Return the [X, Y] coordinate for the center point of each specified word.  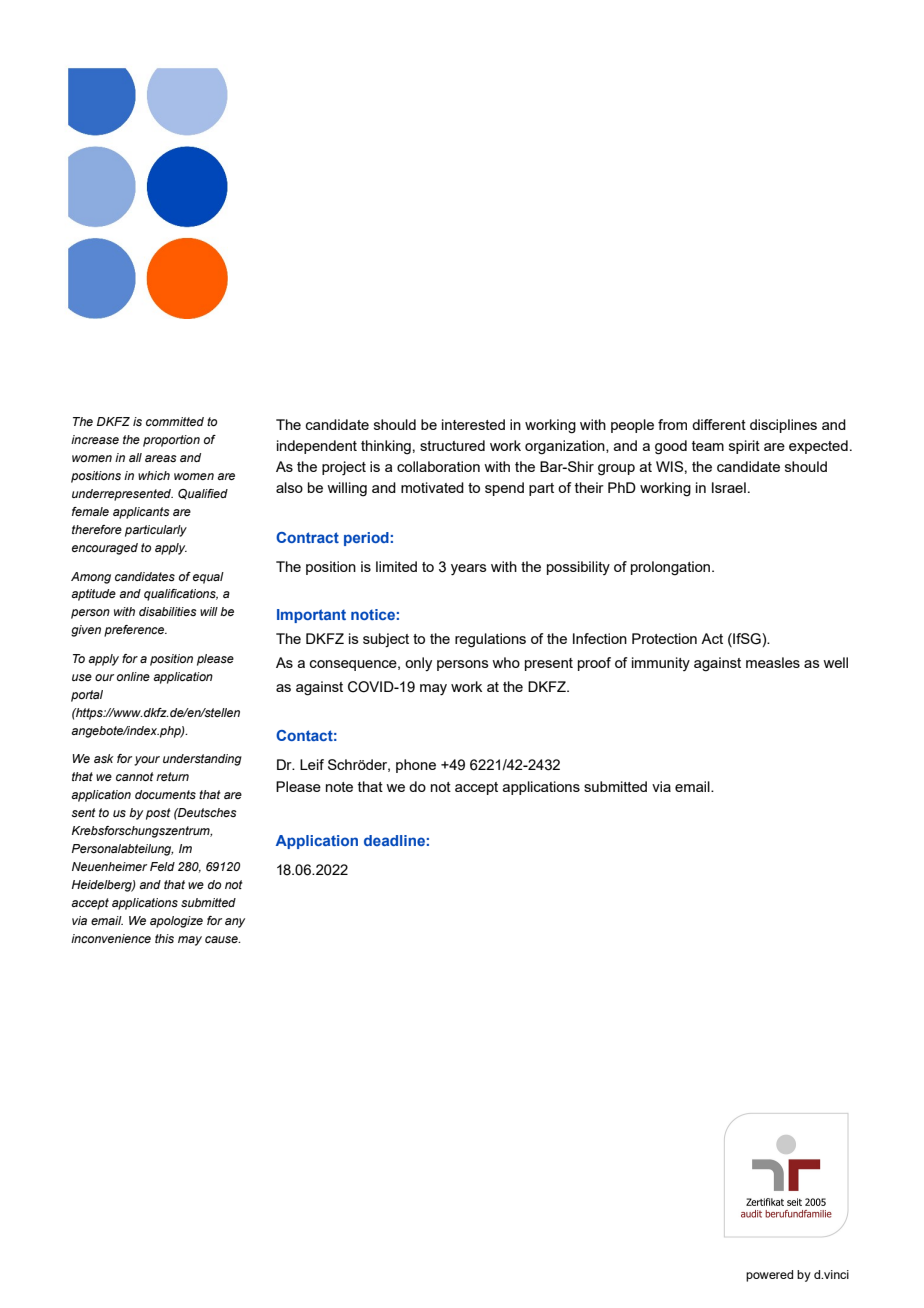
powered [769, 1276]
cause [222, 939]
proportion [171, 441]
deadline [394, 840]
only [418, 664]
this [164, 938]
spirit [744, 447]
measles [773, 662]
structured [452, 445]
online [133, 676]
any [235, 923]
